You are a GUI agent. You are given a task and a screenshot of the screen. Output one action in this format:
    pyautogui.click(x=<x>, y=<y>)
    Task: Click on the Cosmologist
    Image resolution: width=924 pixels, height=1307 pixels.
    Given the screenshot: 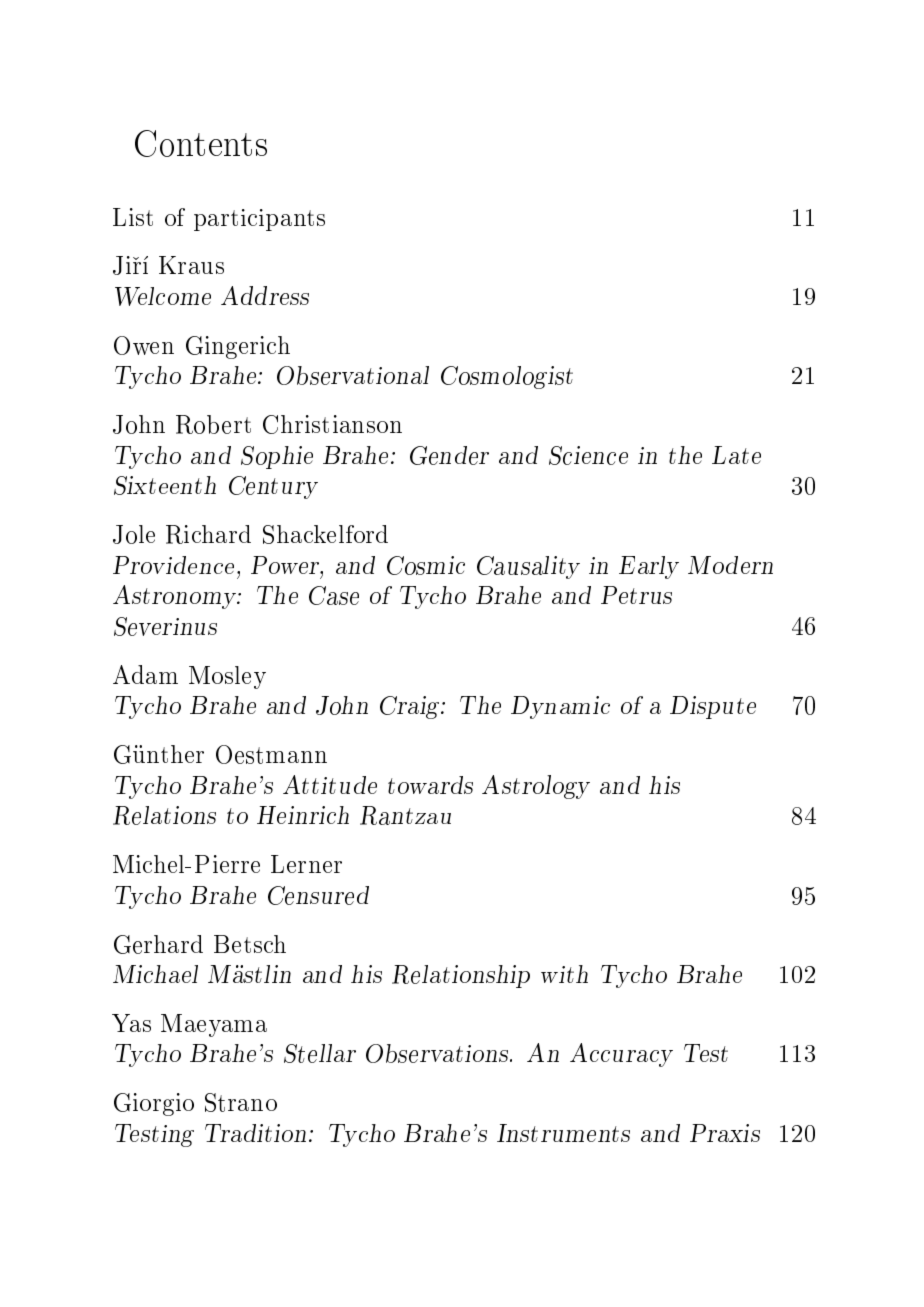 What is the action you would take?
    pyautogui.click(x=507, y=377)
